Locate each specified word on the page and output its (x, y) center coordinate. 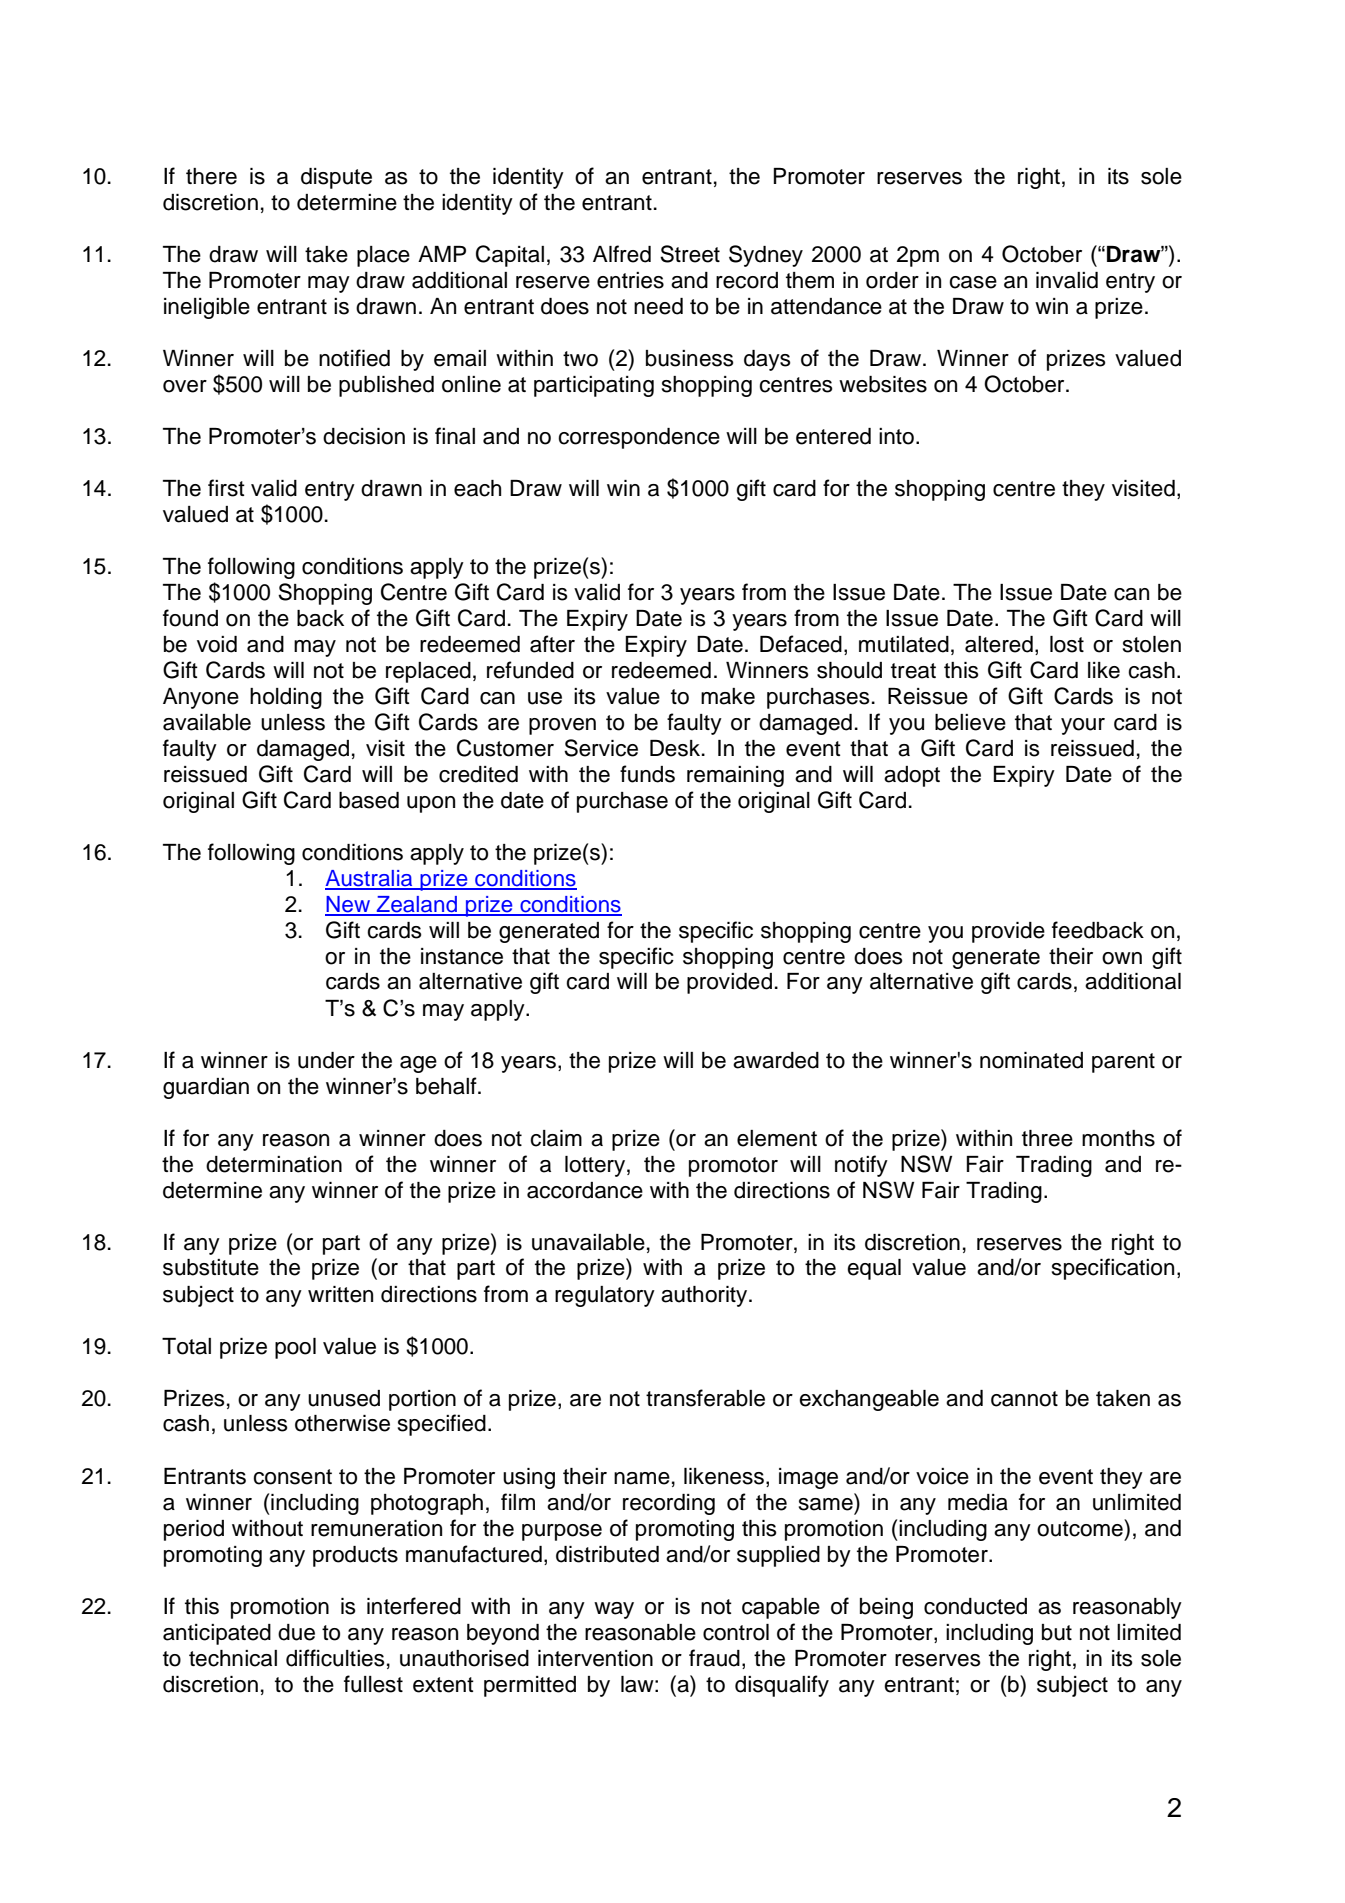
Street (690, 254)
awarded (776, 1060)
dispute (336, 178)
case (973, 282)
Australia (370, 879)
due (296, 1632)
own (1122, 958)
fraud (714, 1658)
